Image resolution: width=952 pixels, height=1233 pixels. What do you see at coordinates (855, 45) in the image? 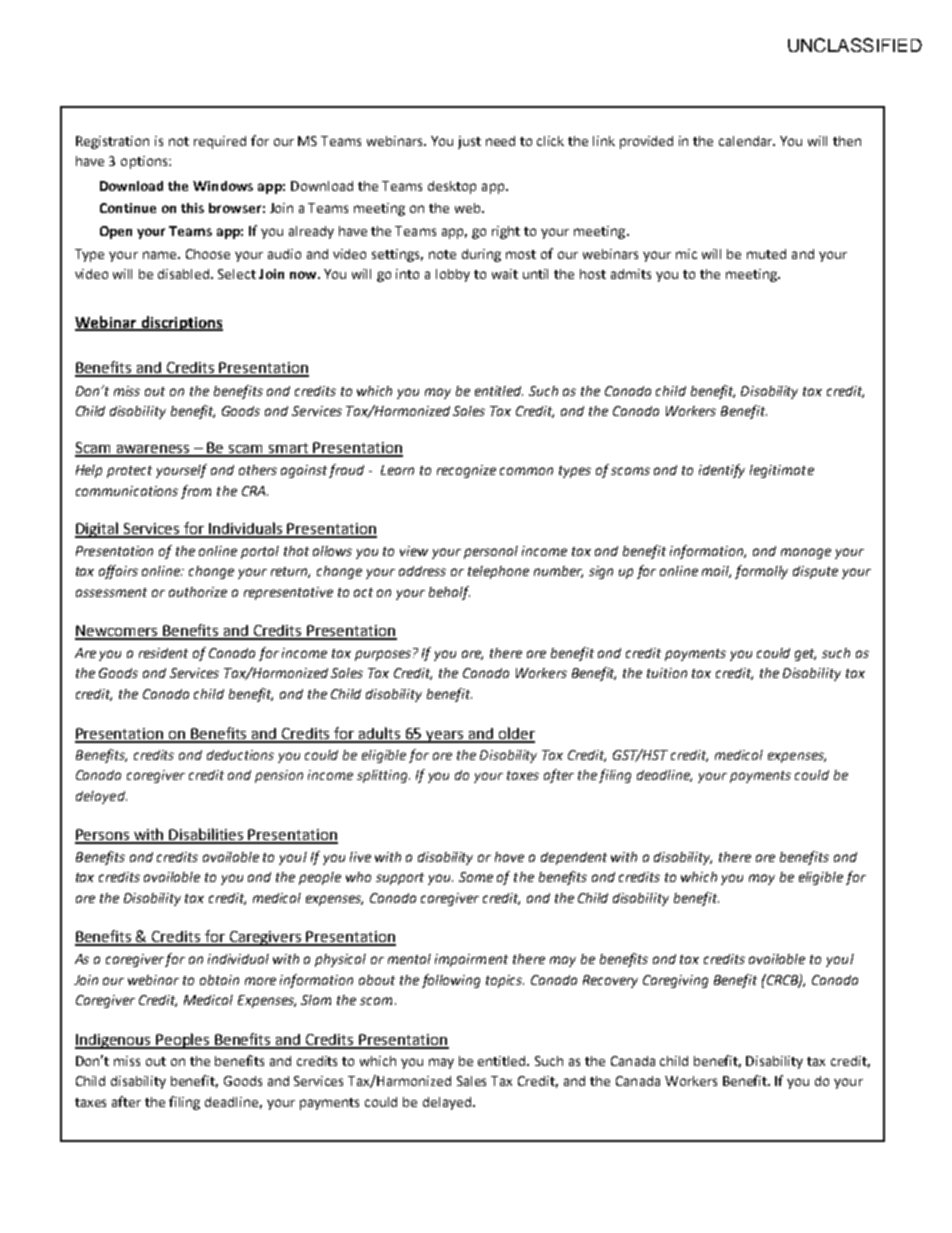
I see `UNCLASSIFIED` at bounding box center [855, 45].
